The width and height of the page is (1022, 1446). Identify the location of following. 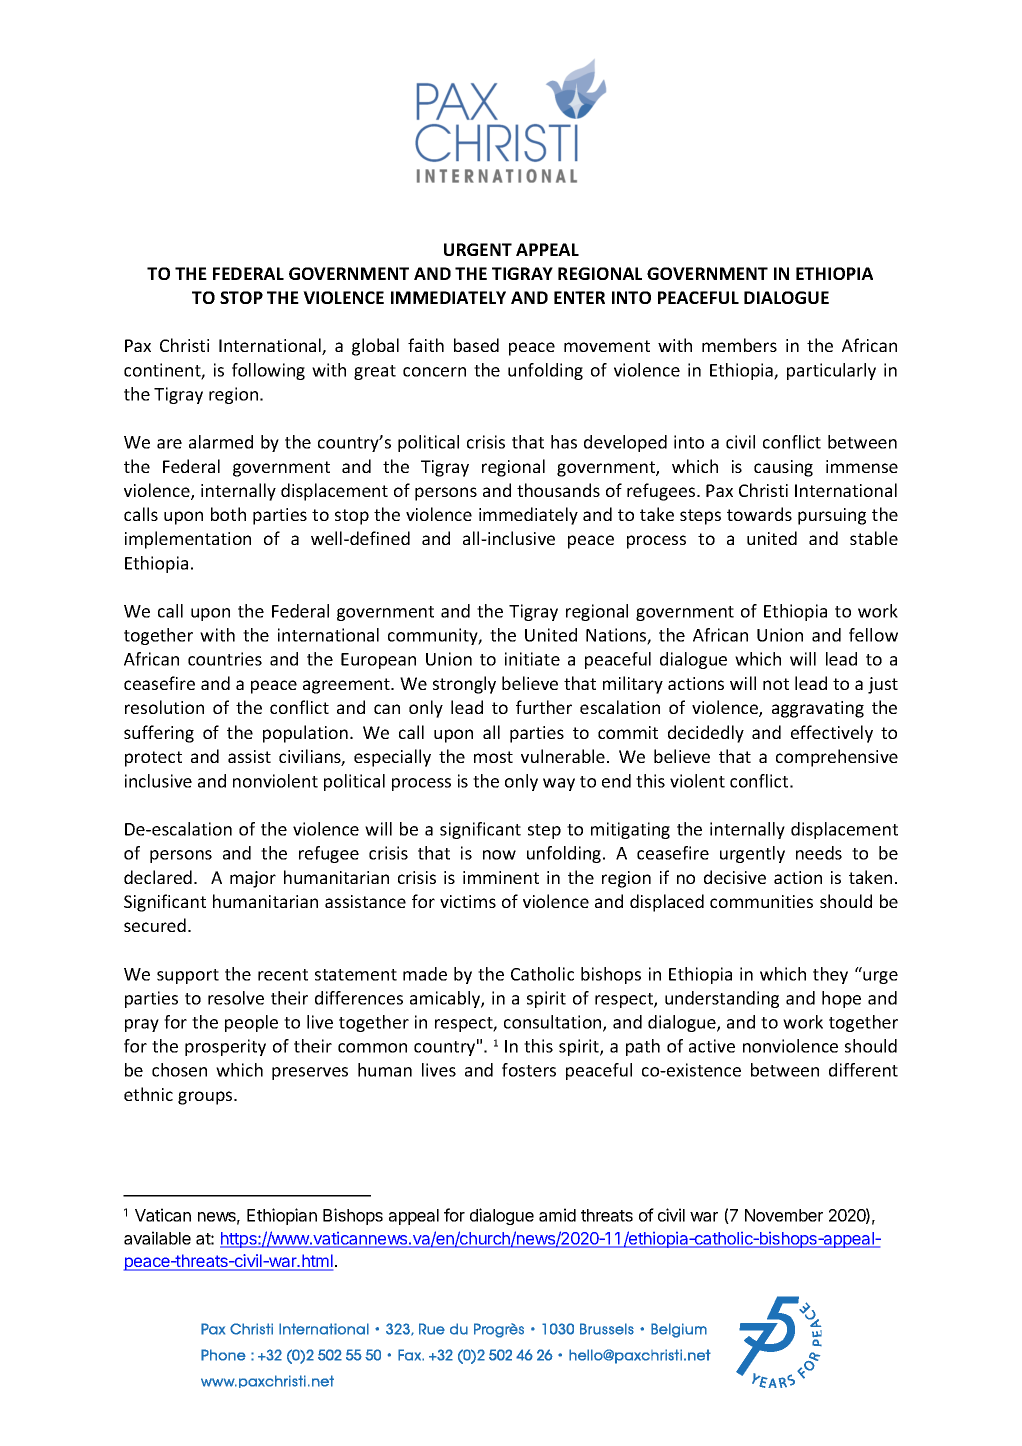
(268, 371).
